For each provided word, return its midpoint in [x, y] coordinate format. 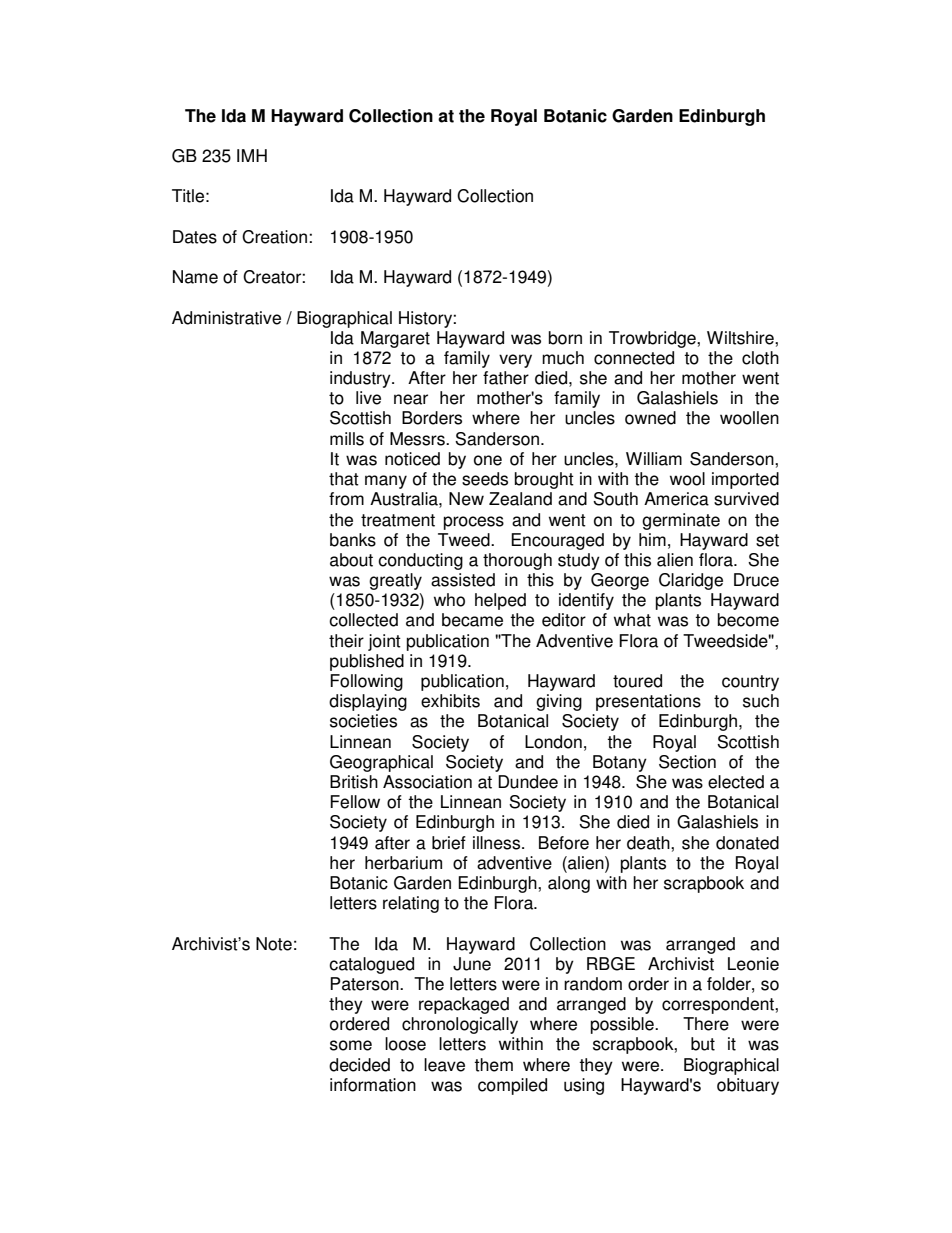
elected [736, 782]
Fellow [355, 802]
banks [353, 540]
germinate [681, 521]
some [351, 1045]
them [493, 1065]
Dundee [528, 782]
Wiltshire [741, 338]
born [565, 338]
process [474, 523]
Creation [274, 237]
